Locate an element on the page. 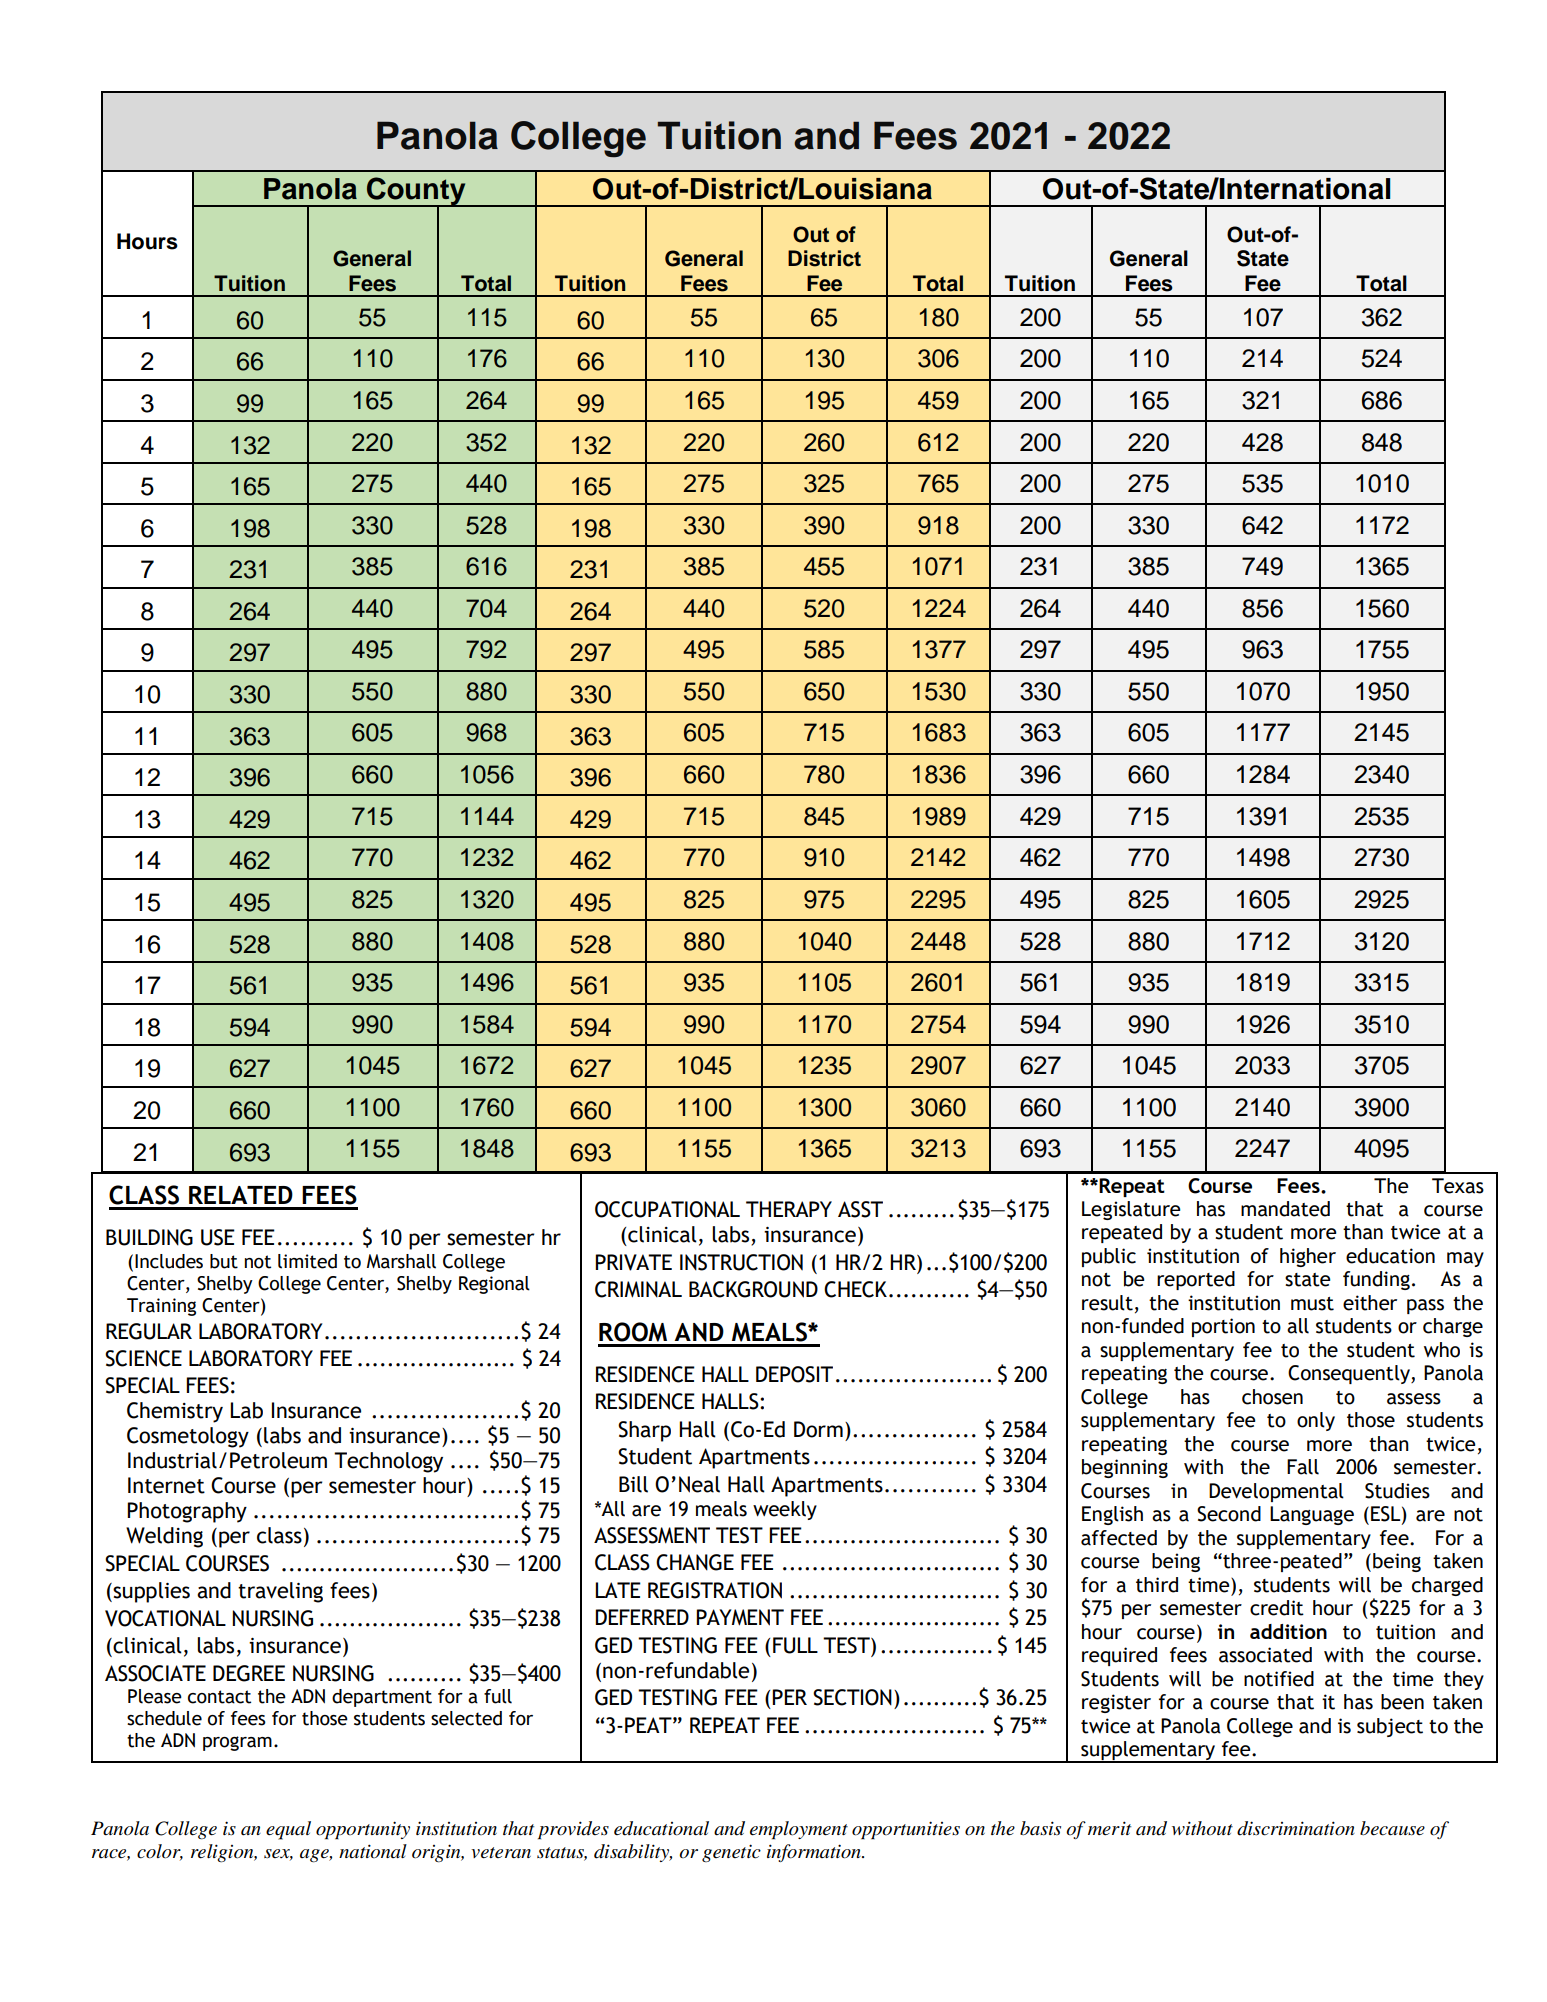  equal is located at coordinates (288, 1830).
